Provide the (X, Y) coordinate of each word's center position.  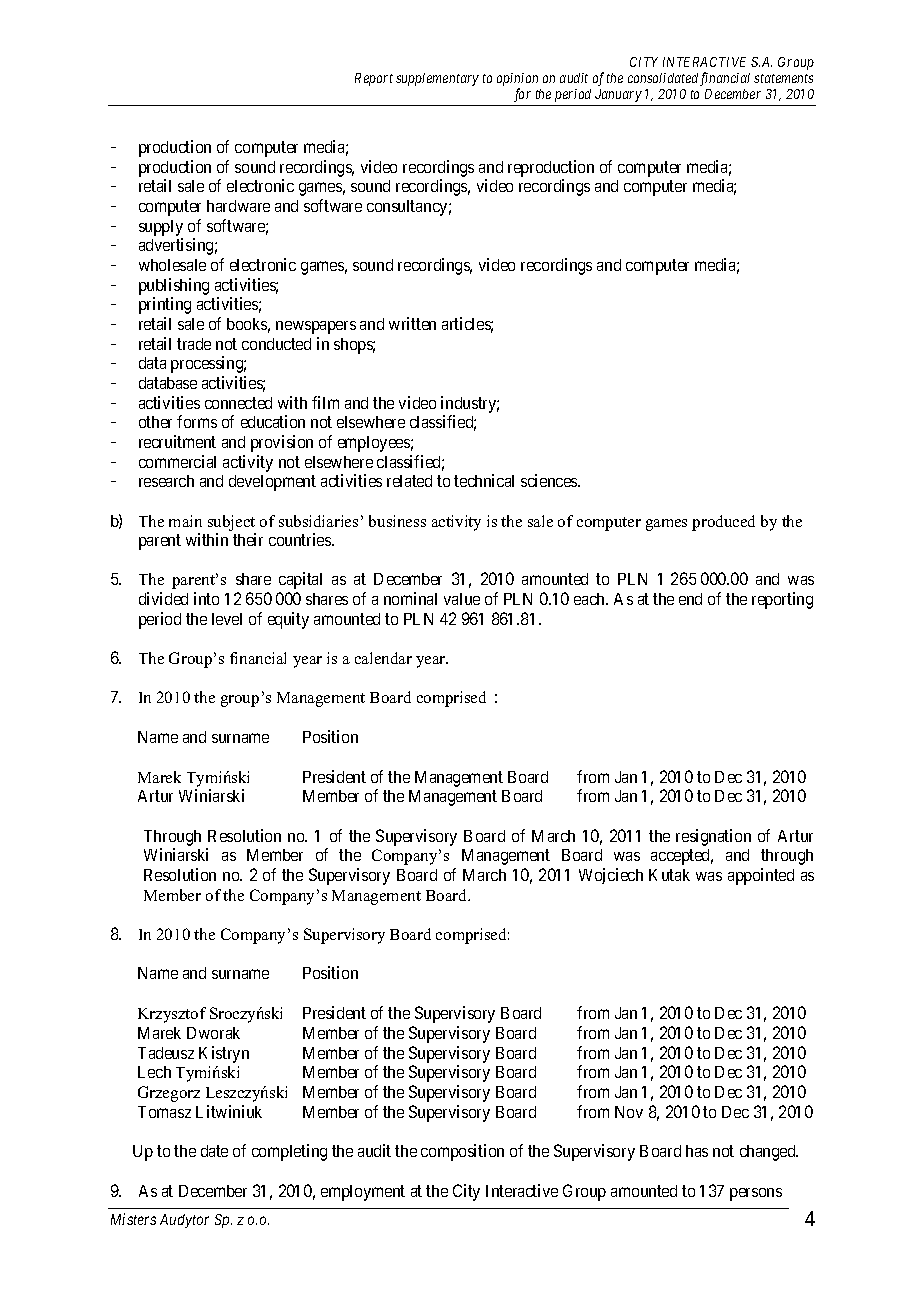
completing (289, 1152)
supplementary (437, 79)
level (227, 619)
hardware (238, 206)
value (462, 599)
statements (783, 78)
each (590, 599)
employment (363, 1193)
